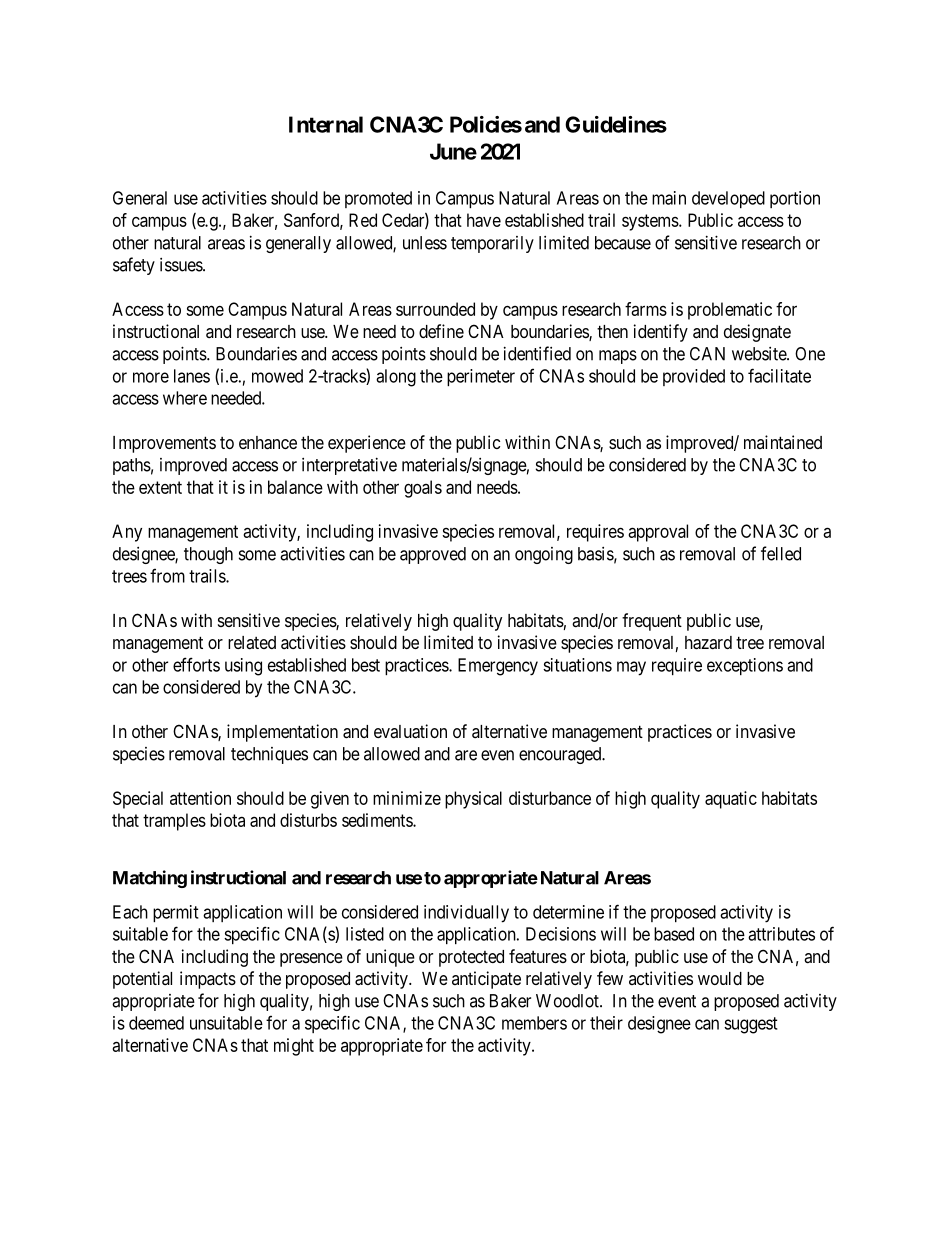 Image resolution: width=952 pixels, height=1233 pixels. Describe the element at coordinates (694, 377) in the screenshot. I see `provided` at that location.
